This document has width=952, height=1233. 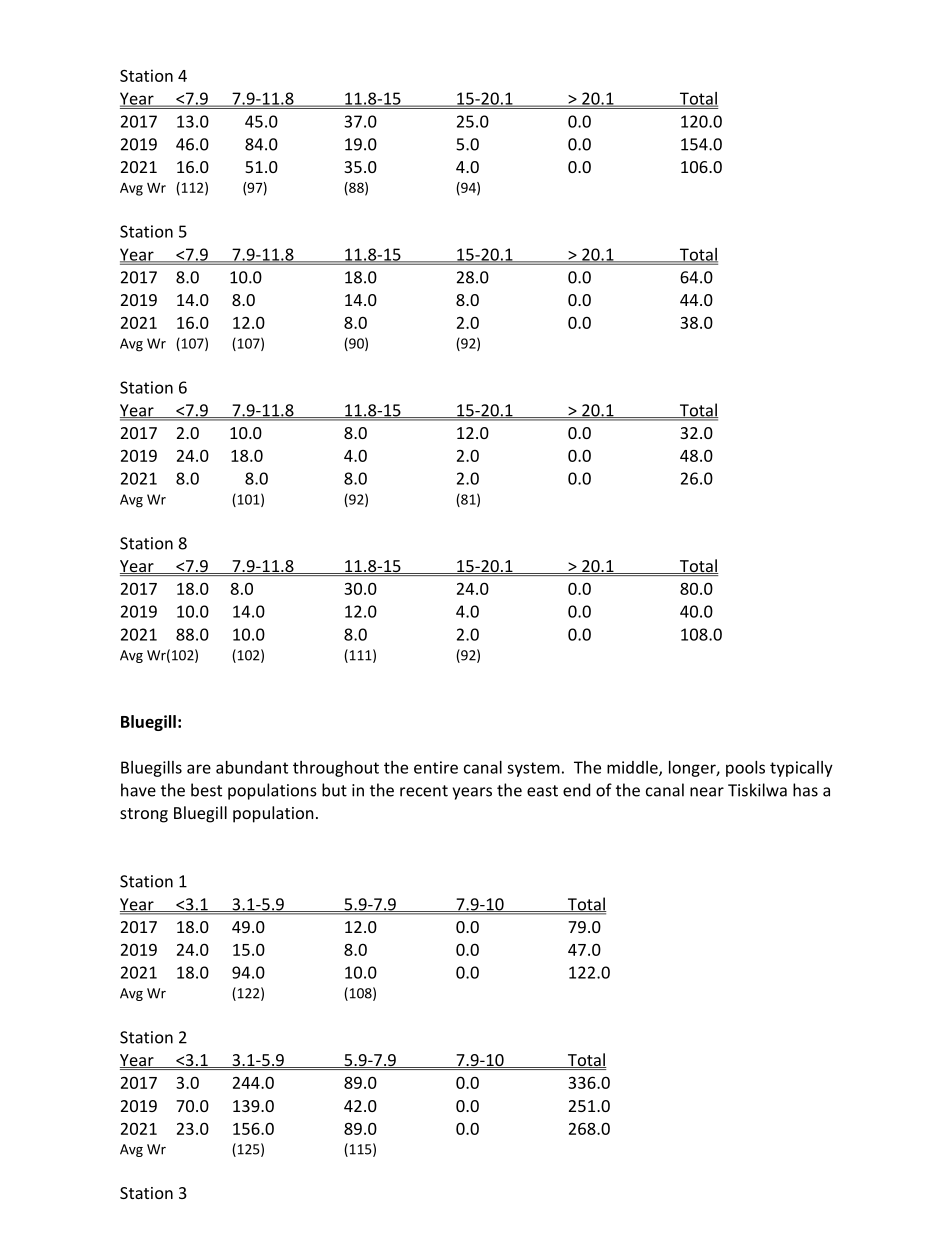 I want to click on strong, so click(x=144, y=815).
